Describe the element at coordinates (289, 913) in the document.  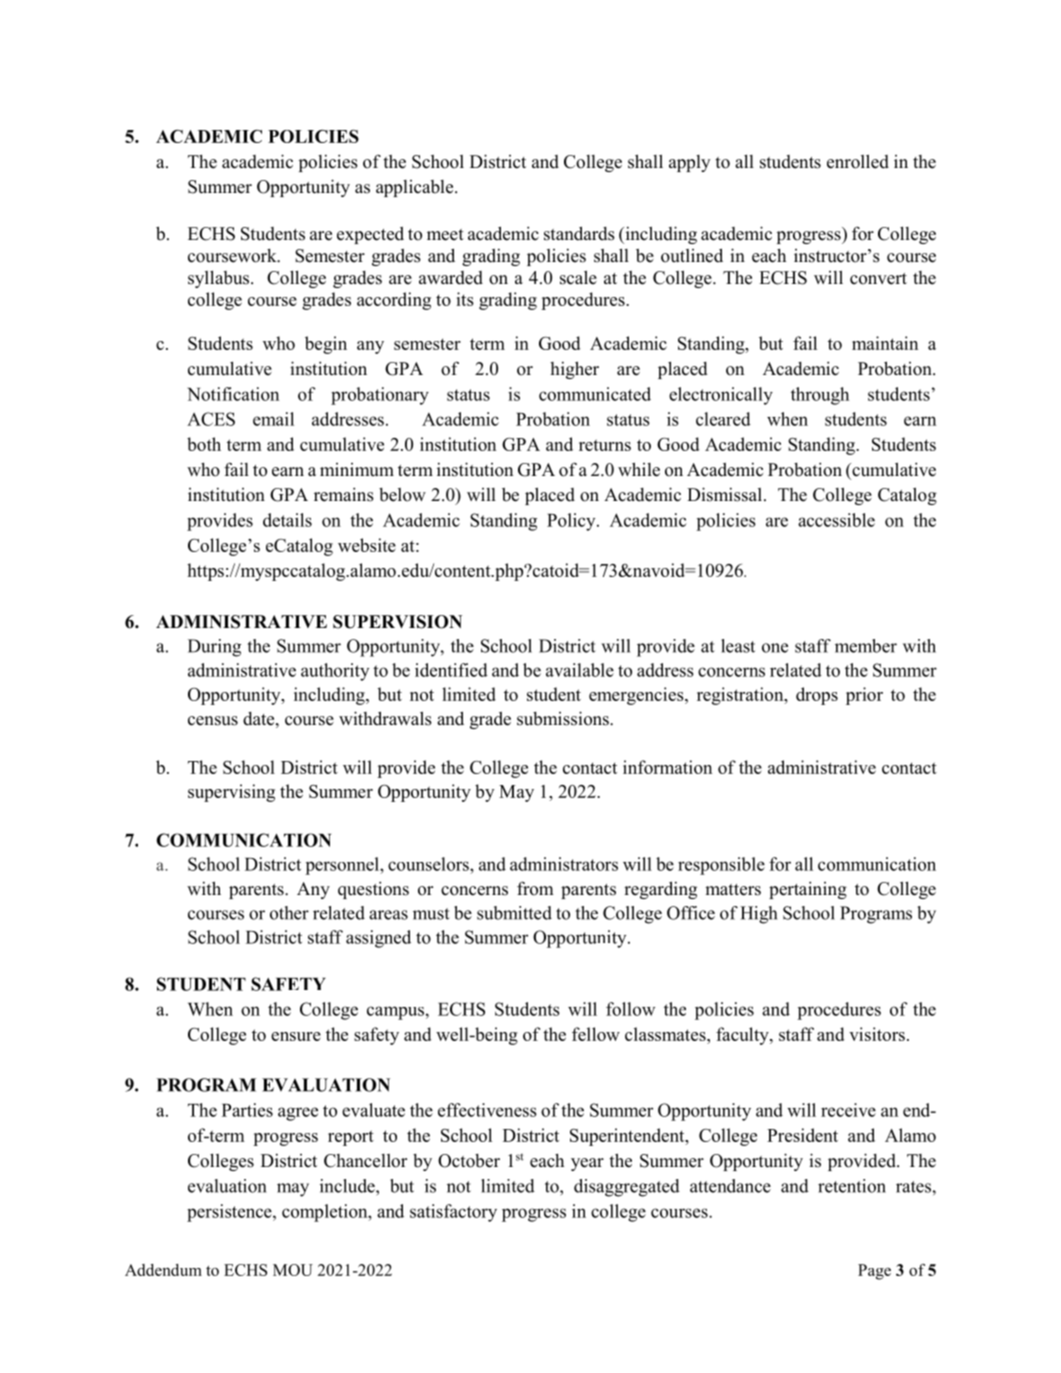
I see `other` at that location.
